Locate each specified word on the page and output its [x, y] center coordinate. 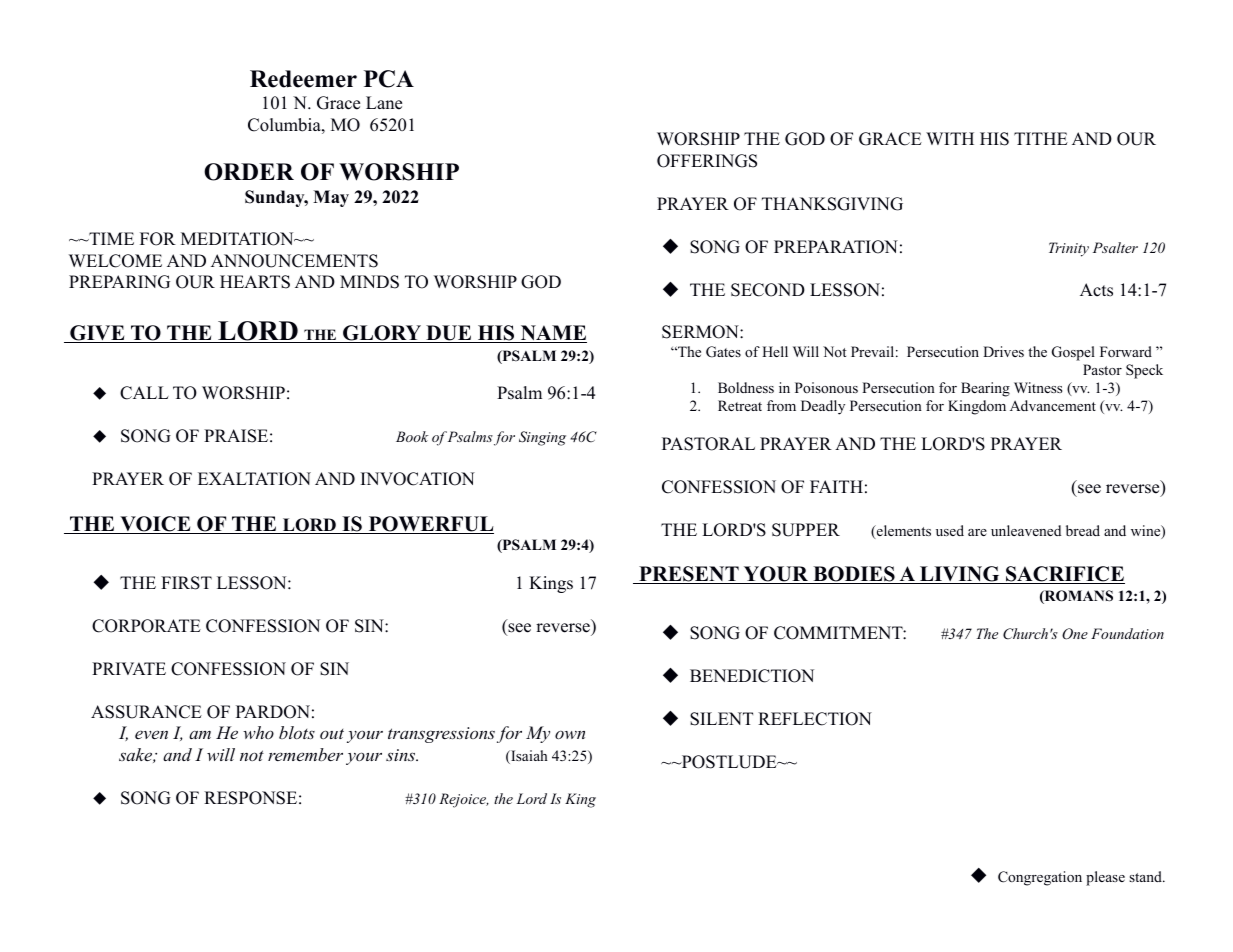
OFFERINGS [707, 161]
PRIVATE [129, 668]
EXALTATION [254, 479]
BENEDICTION [752, 676]
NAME [552, 334]
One [1075, 634]
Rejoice [464, 800]
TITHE [1041, 138]
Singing [542, 438]
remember [305, 754]
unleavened [1026, 530]
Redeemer [303, 79]
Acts [1096, 290]
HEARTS [255, 282]
